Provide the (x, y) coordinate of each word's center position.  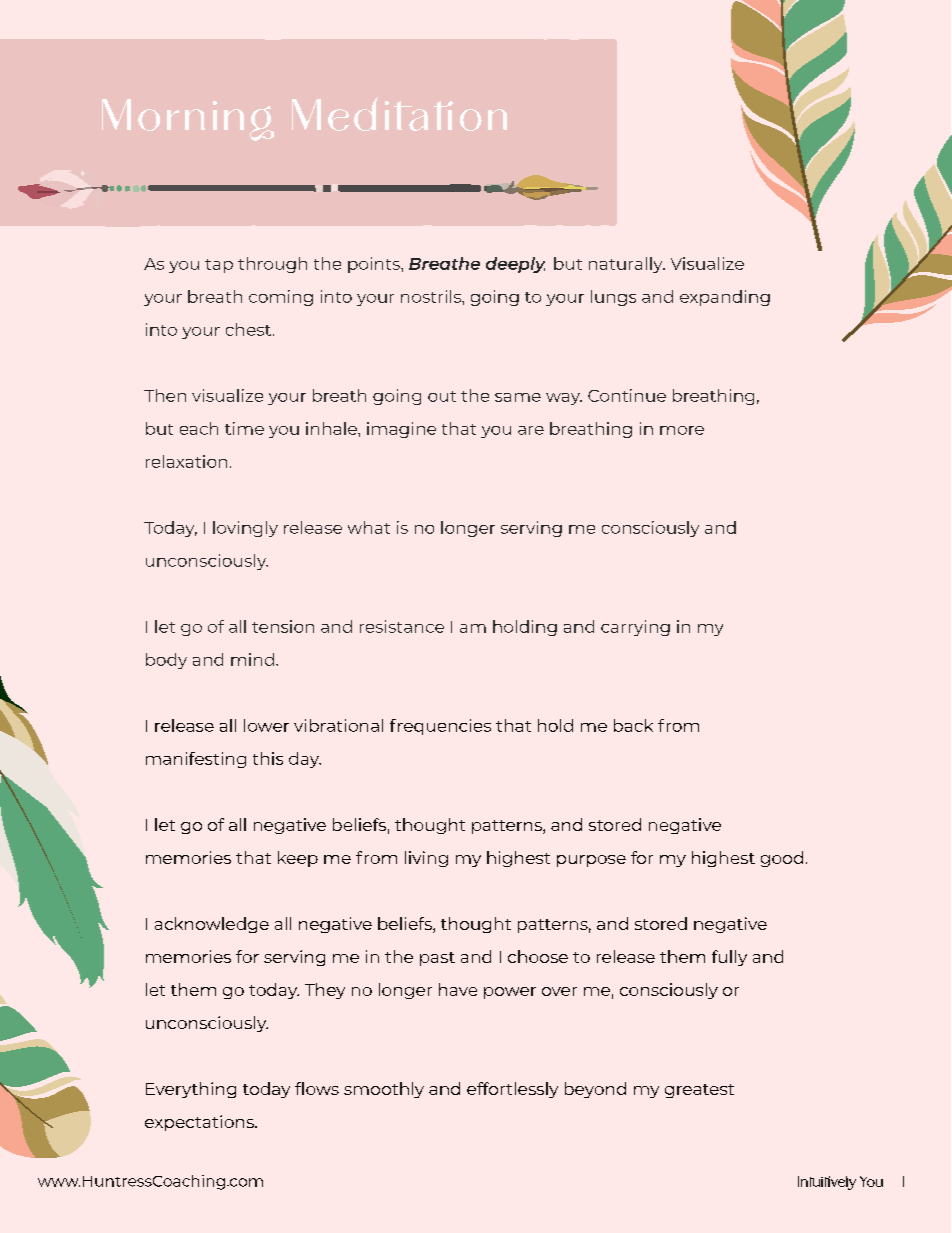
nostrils (432, 296)
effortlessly (512, 1090)
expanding (725, 298)
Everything (191, 1090)
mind (252, 659)
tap (219, 266)
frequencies (440, 727)
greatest (699, 1091)
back (633, 725)
